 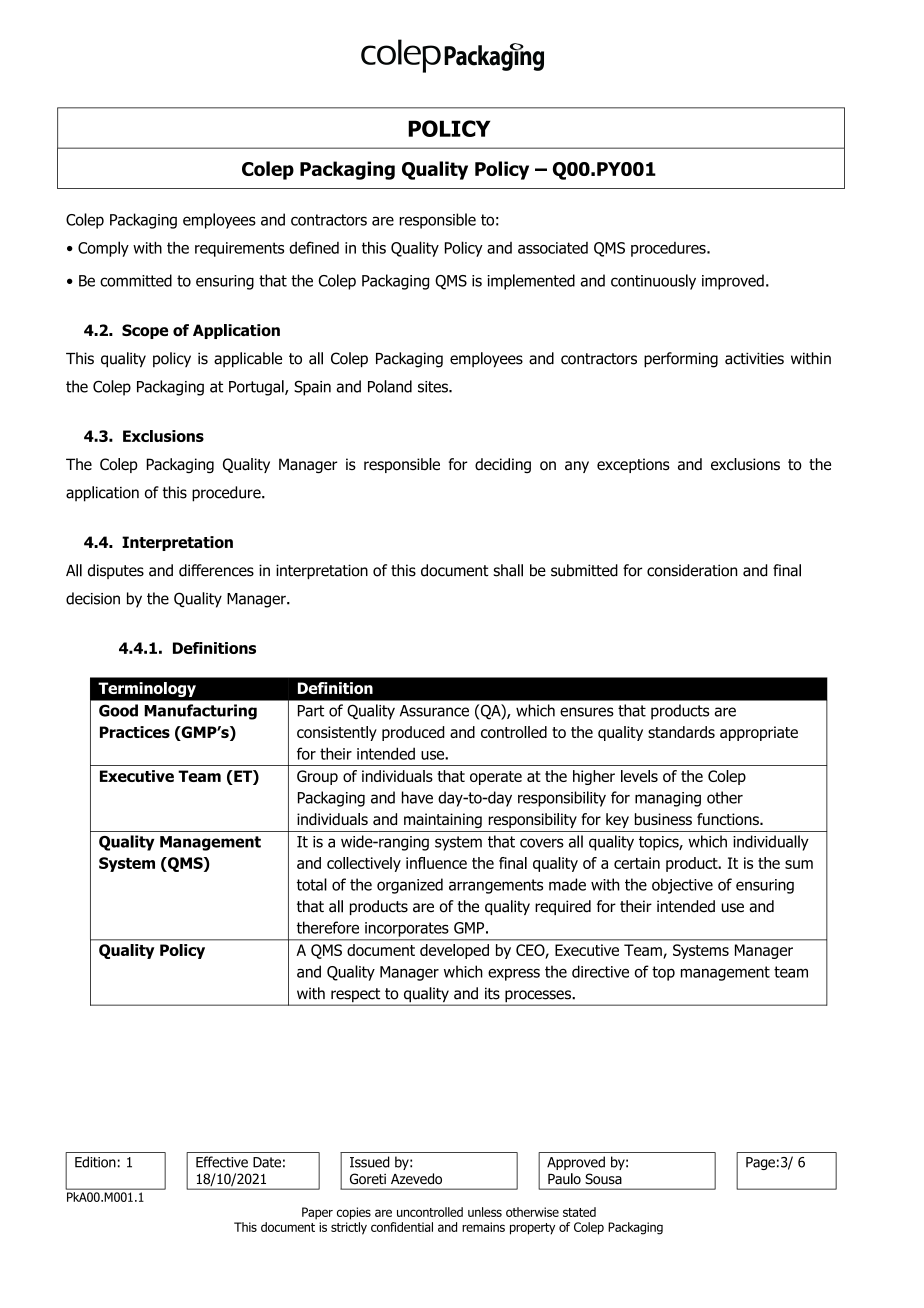 I want to click on unless, so click(x=485, y=1212).
